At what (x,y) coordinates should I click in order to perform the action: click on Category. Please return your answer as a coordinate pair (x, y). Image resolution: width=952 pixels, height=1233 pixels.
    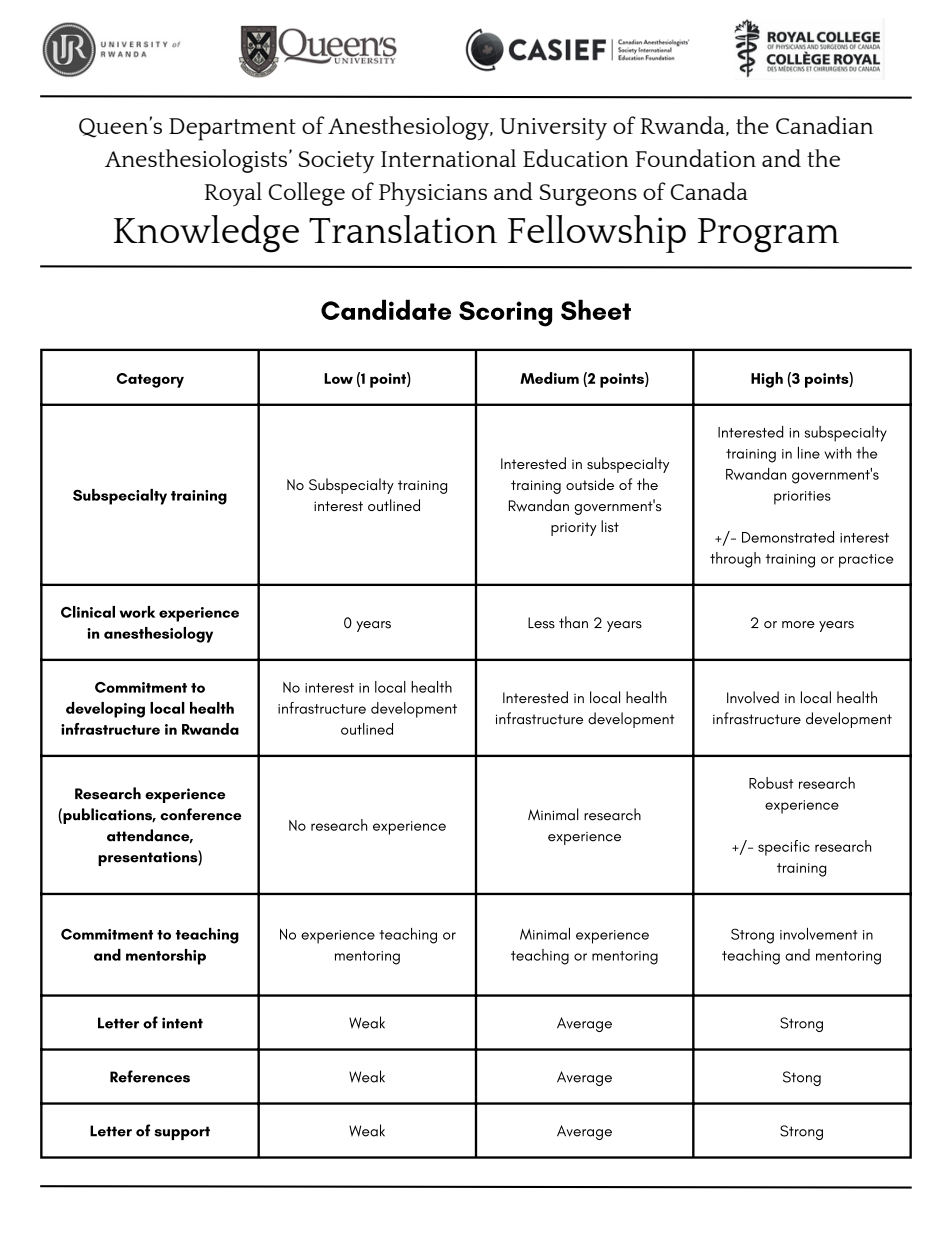
    Looking at the image, I should click on (150, 380).
